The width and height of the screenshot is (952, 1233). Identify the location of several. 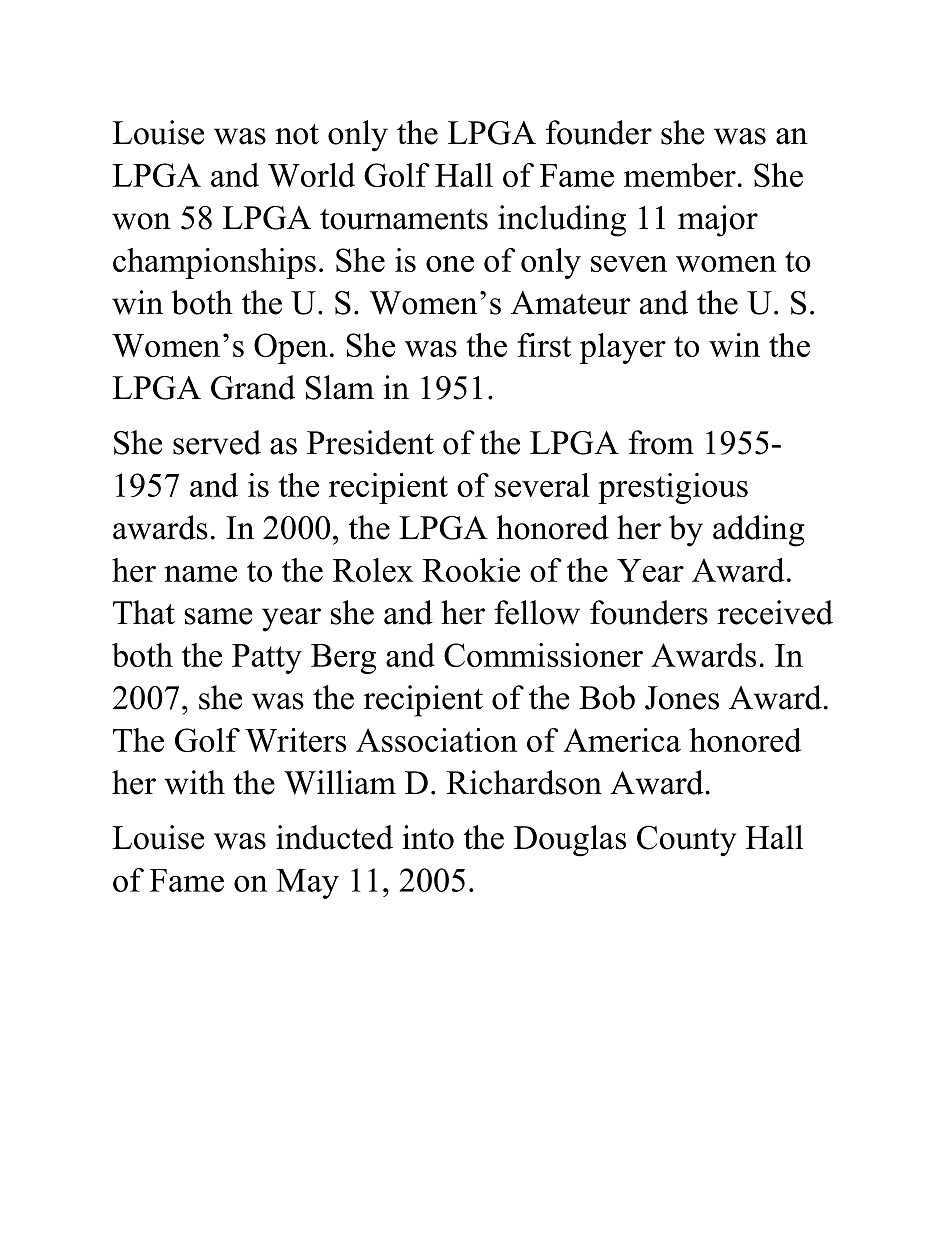
(542, 485).
